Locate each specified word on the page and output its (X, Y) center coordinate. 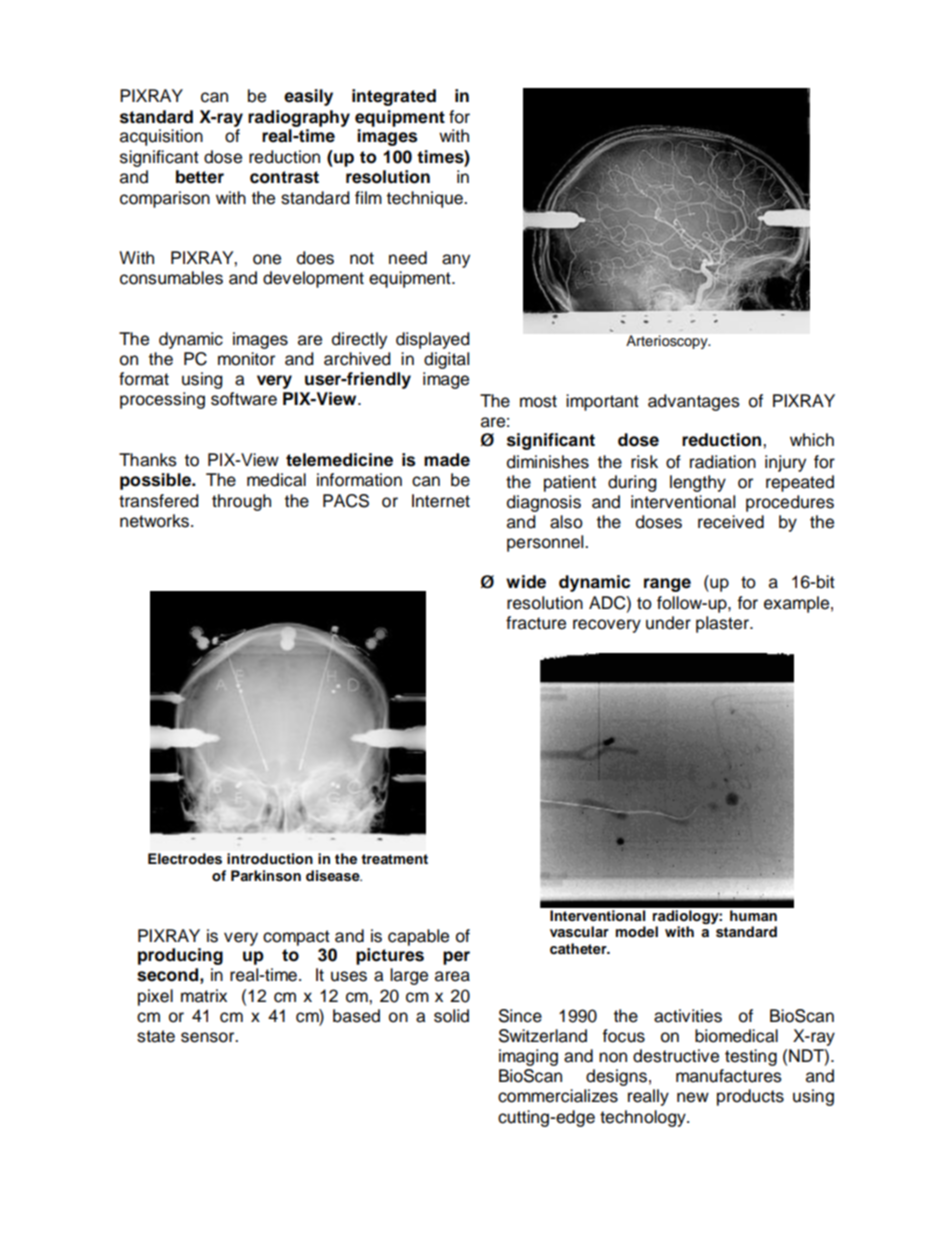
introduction (270, 858)
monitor (246, 359)
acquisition (161, 137)
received (731, 522)
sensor (209, 1037)
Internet (441, 501)
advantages (694, 402)
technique (426, 199)
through (241, 502)
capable (418, 937)
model (637, 932)
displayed (433, 340)
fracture (536, 623)
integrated (394, 97)
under (668, 623)
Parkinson (266, 876)
